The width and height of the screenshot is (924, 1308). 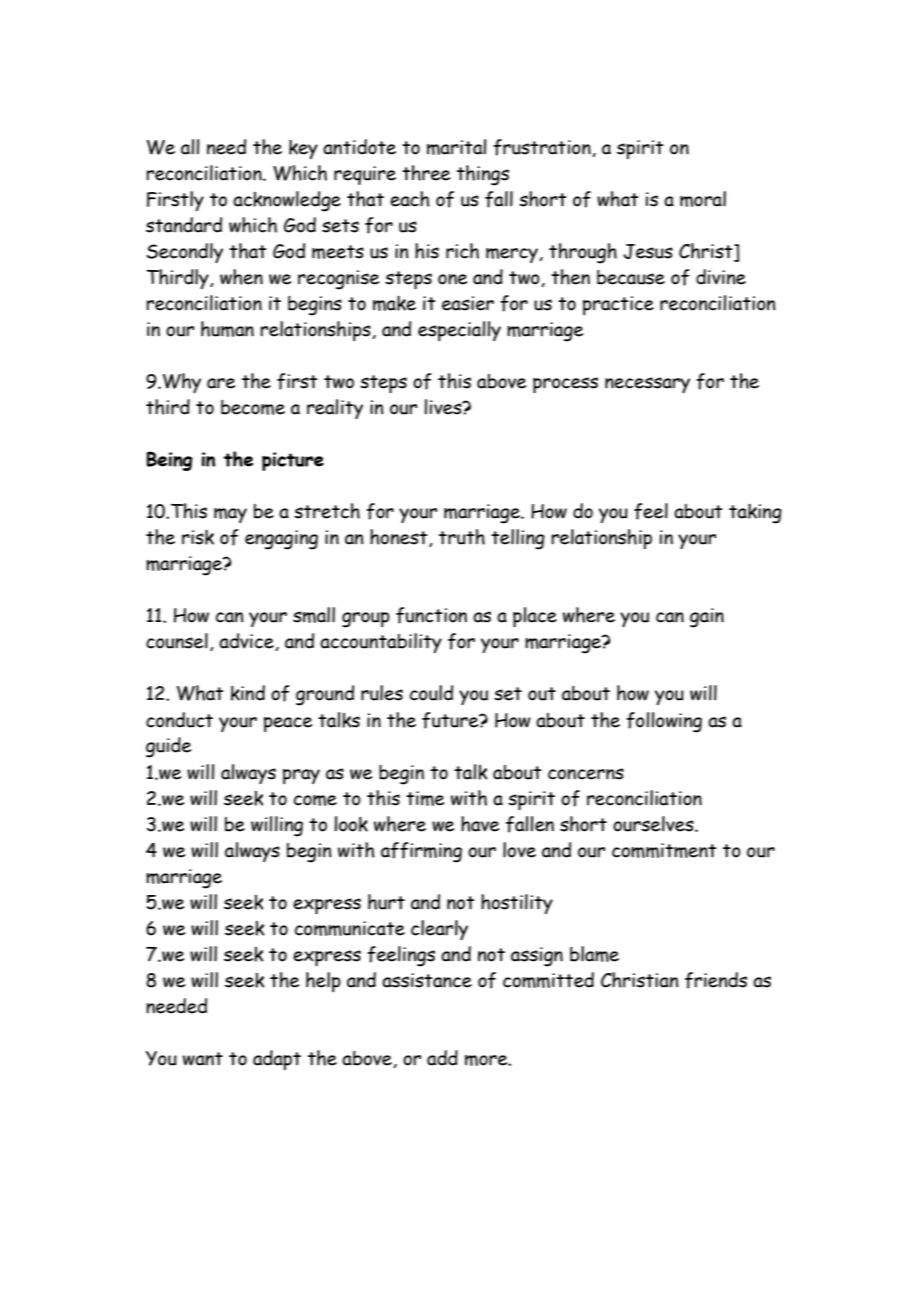 I want to click on acknowledge, so click(x=287, y=201).
